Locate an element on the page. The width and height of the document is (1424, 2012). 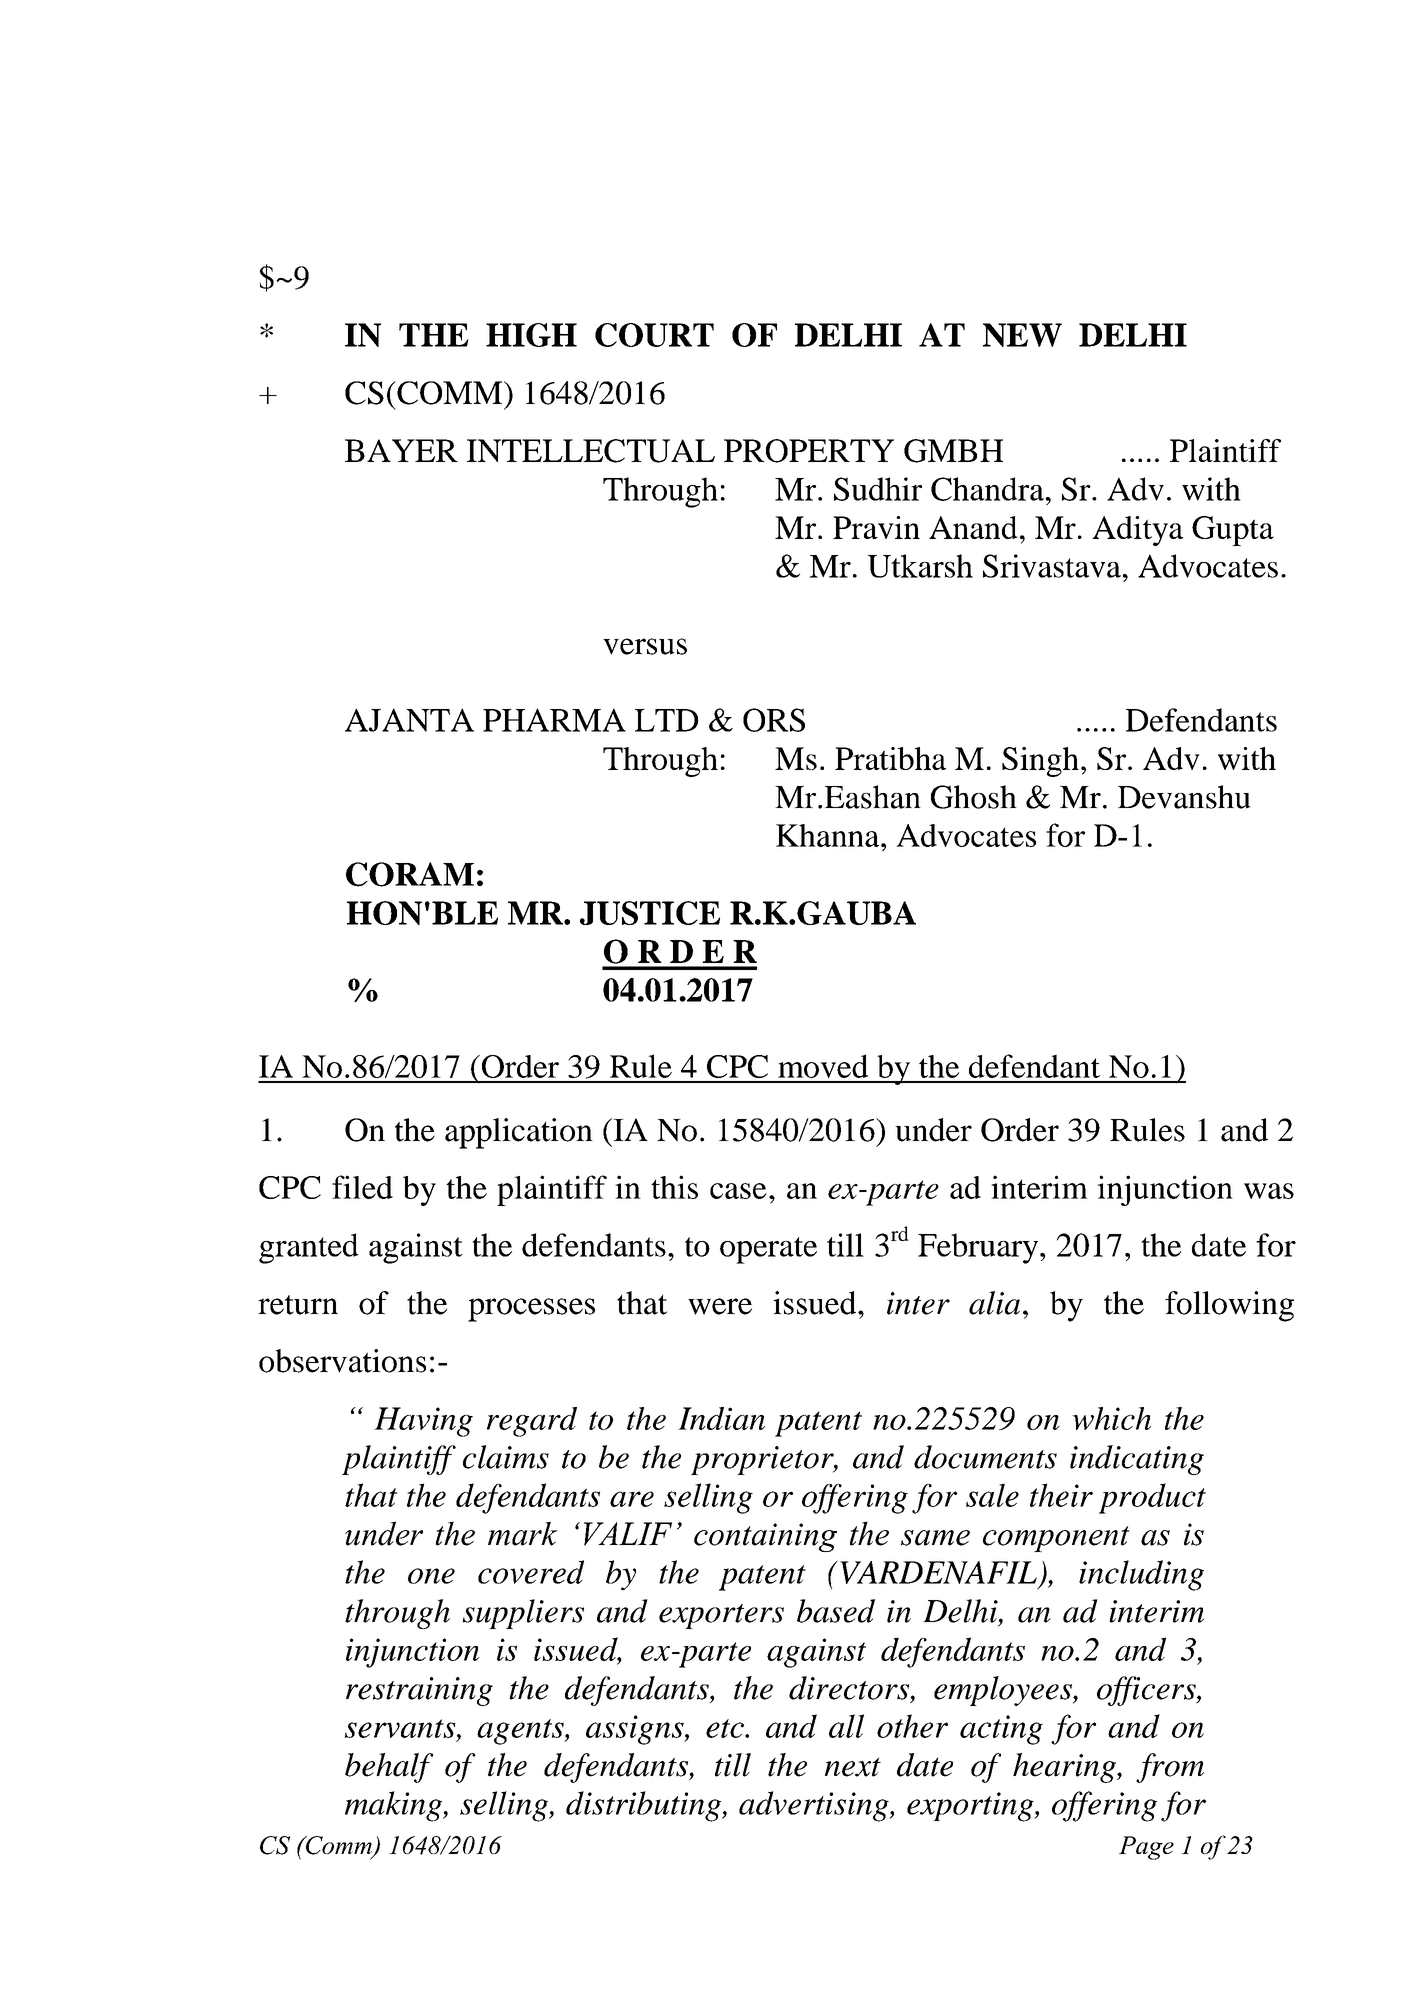
NEW is located at coordinates (1022, 335).
